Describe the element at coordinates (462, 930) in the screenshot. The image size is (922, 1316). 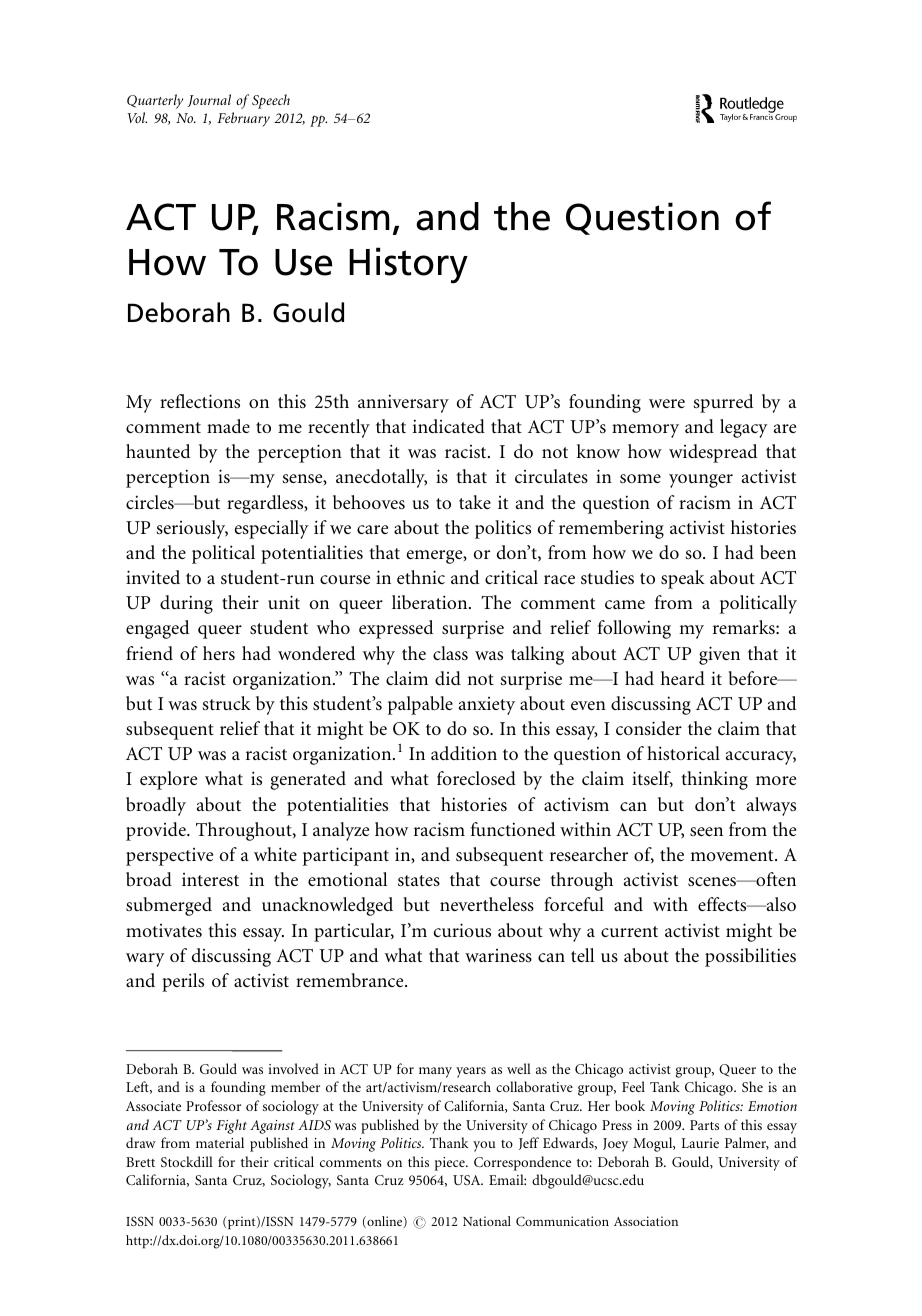
I see `curious` at that location.
